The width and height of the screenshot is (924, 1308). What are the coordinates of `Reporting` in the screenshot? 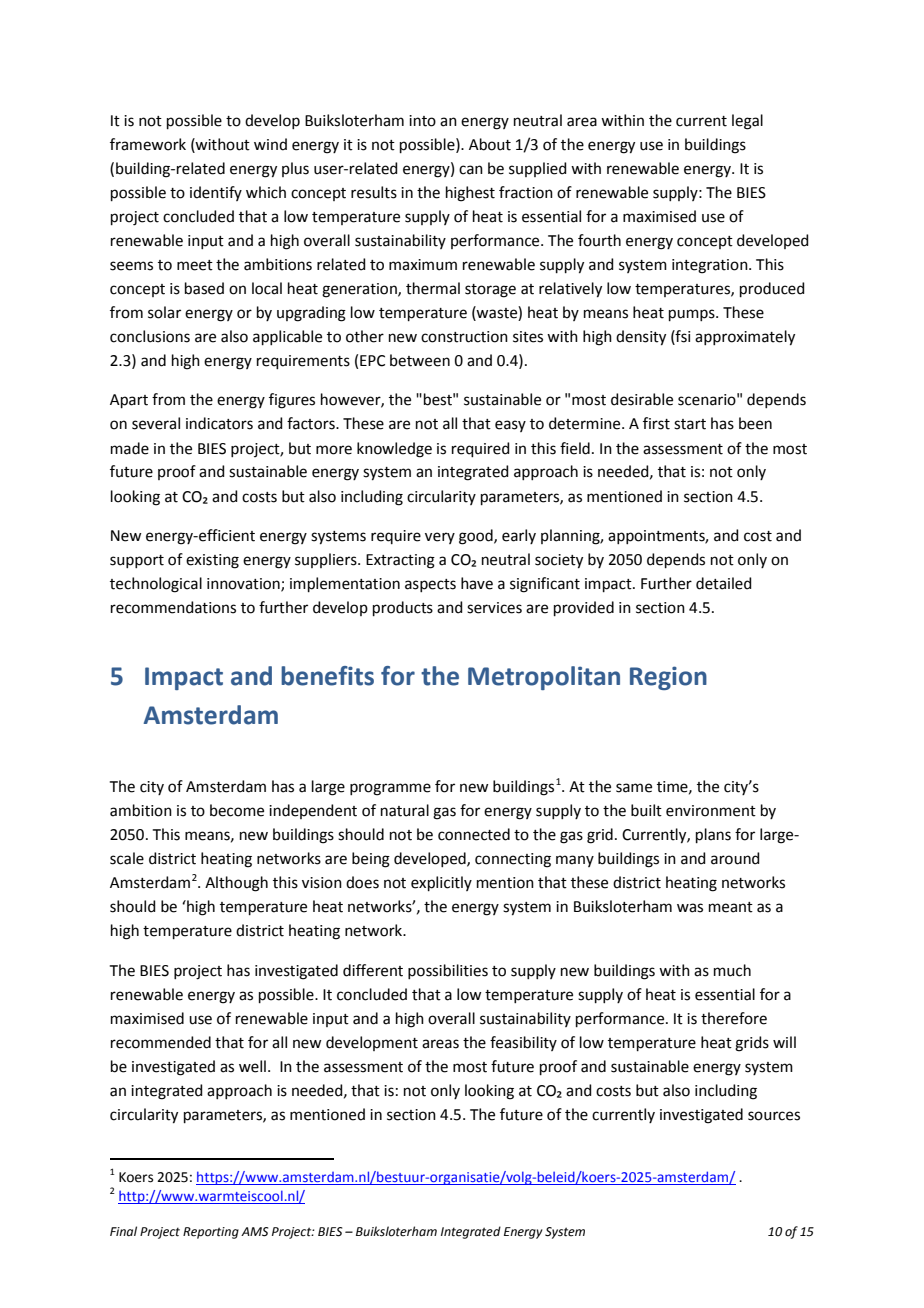 It's located at (211, 1233).
